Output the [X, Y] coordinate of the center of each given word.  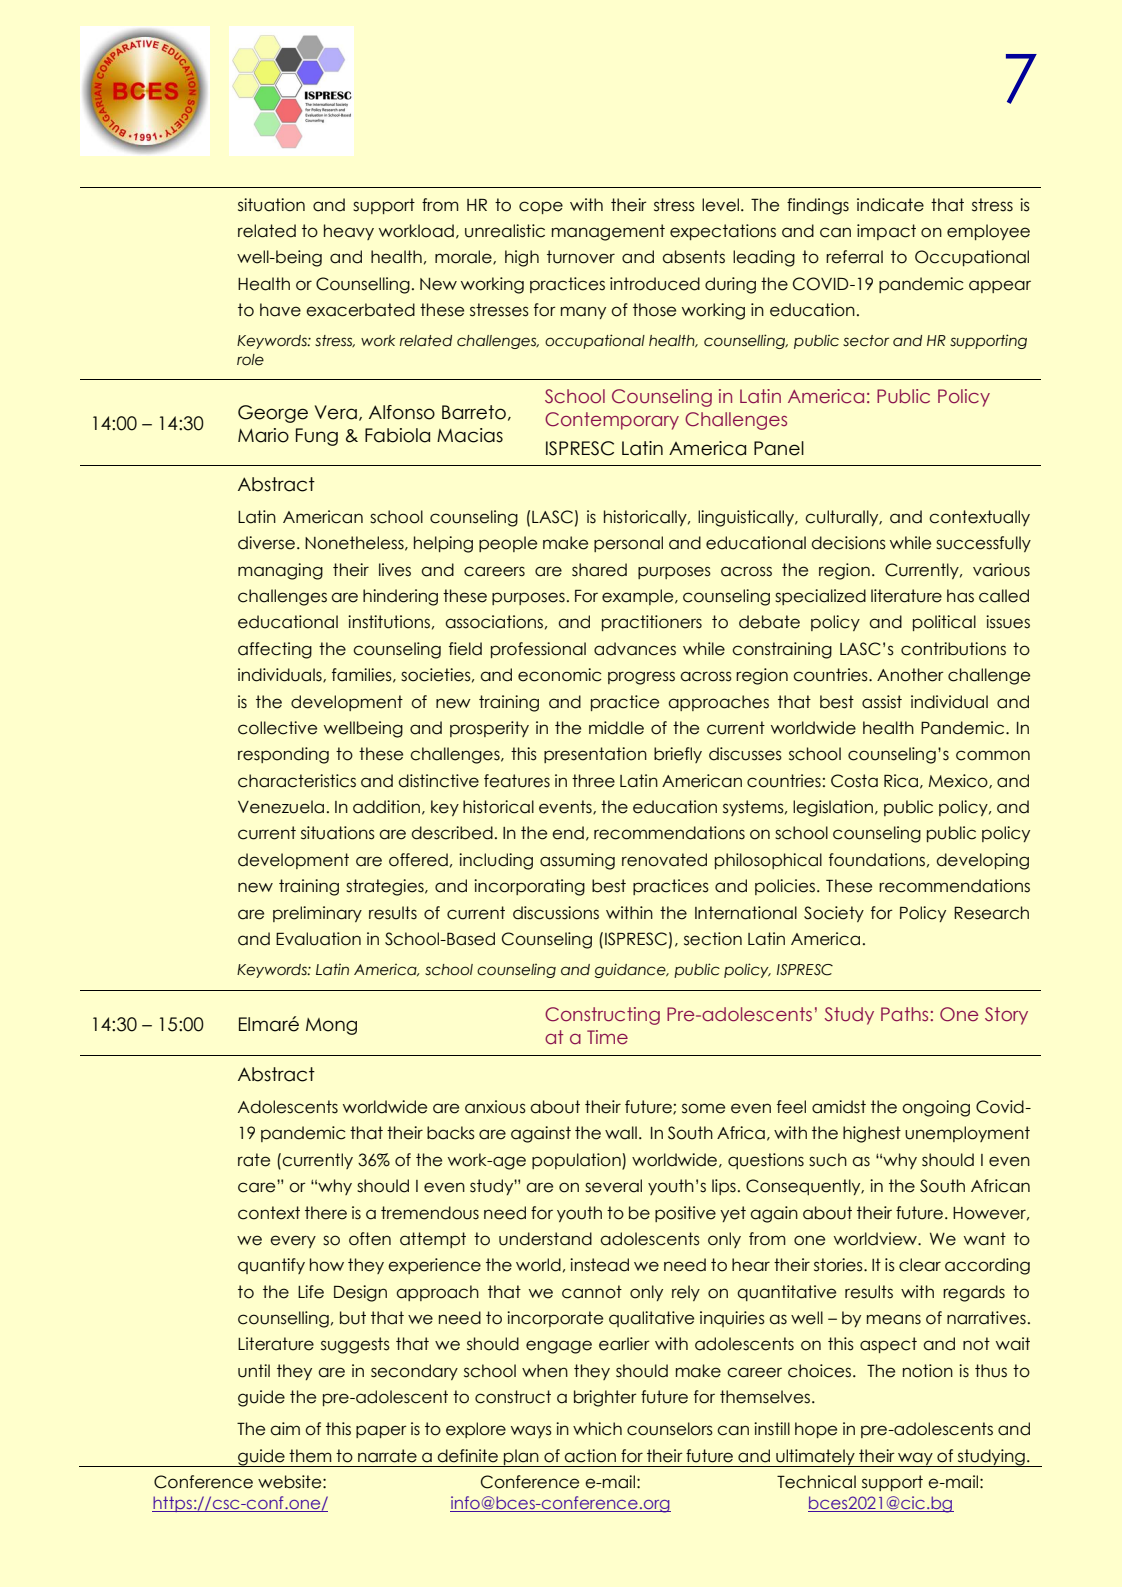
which [597, 1429]
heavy [349, 232]
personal [628, 544]
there [326, 1213]
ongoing [936, 1108]
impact [886, 232]
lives [395, 570]
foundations [877, 860]
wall [621, 1133]
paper [381, 1431]
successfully [983, 544]
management [608, 232]
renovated [664, 860]
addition [386, 807]
